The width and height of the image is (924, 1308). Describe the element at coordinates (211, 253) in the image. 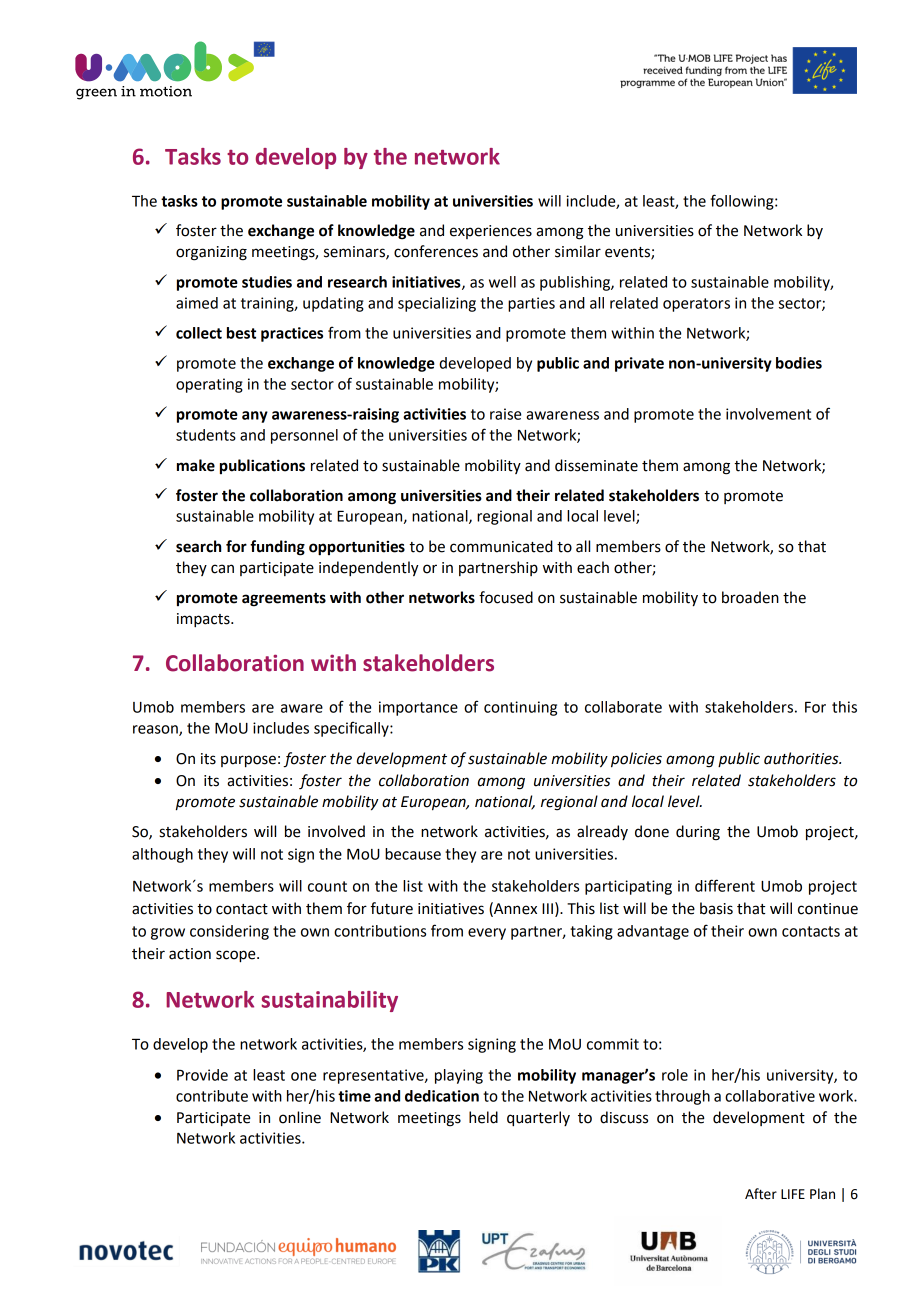

I see `organizing` at that location.
